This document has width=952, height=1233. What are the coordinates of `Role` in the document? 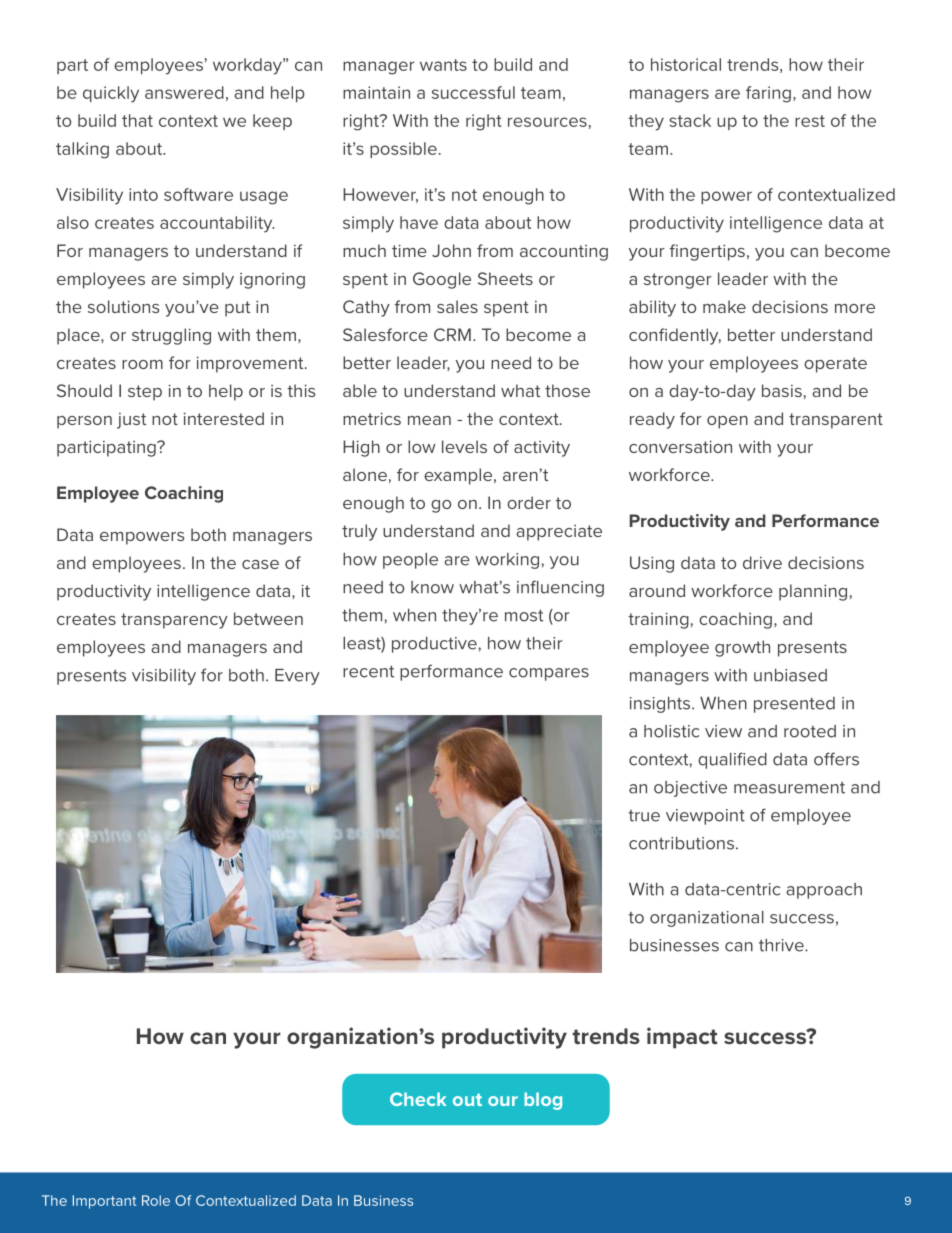 It's located at (156, 1200).
